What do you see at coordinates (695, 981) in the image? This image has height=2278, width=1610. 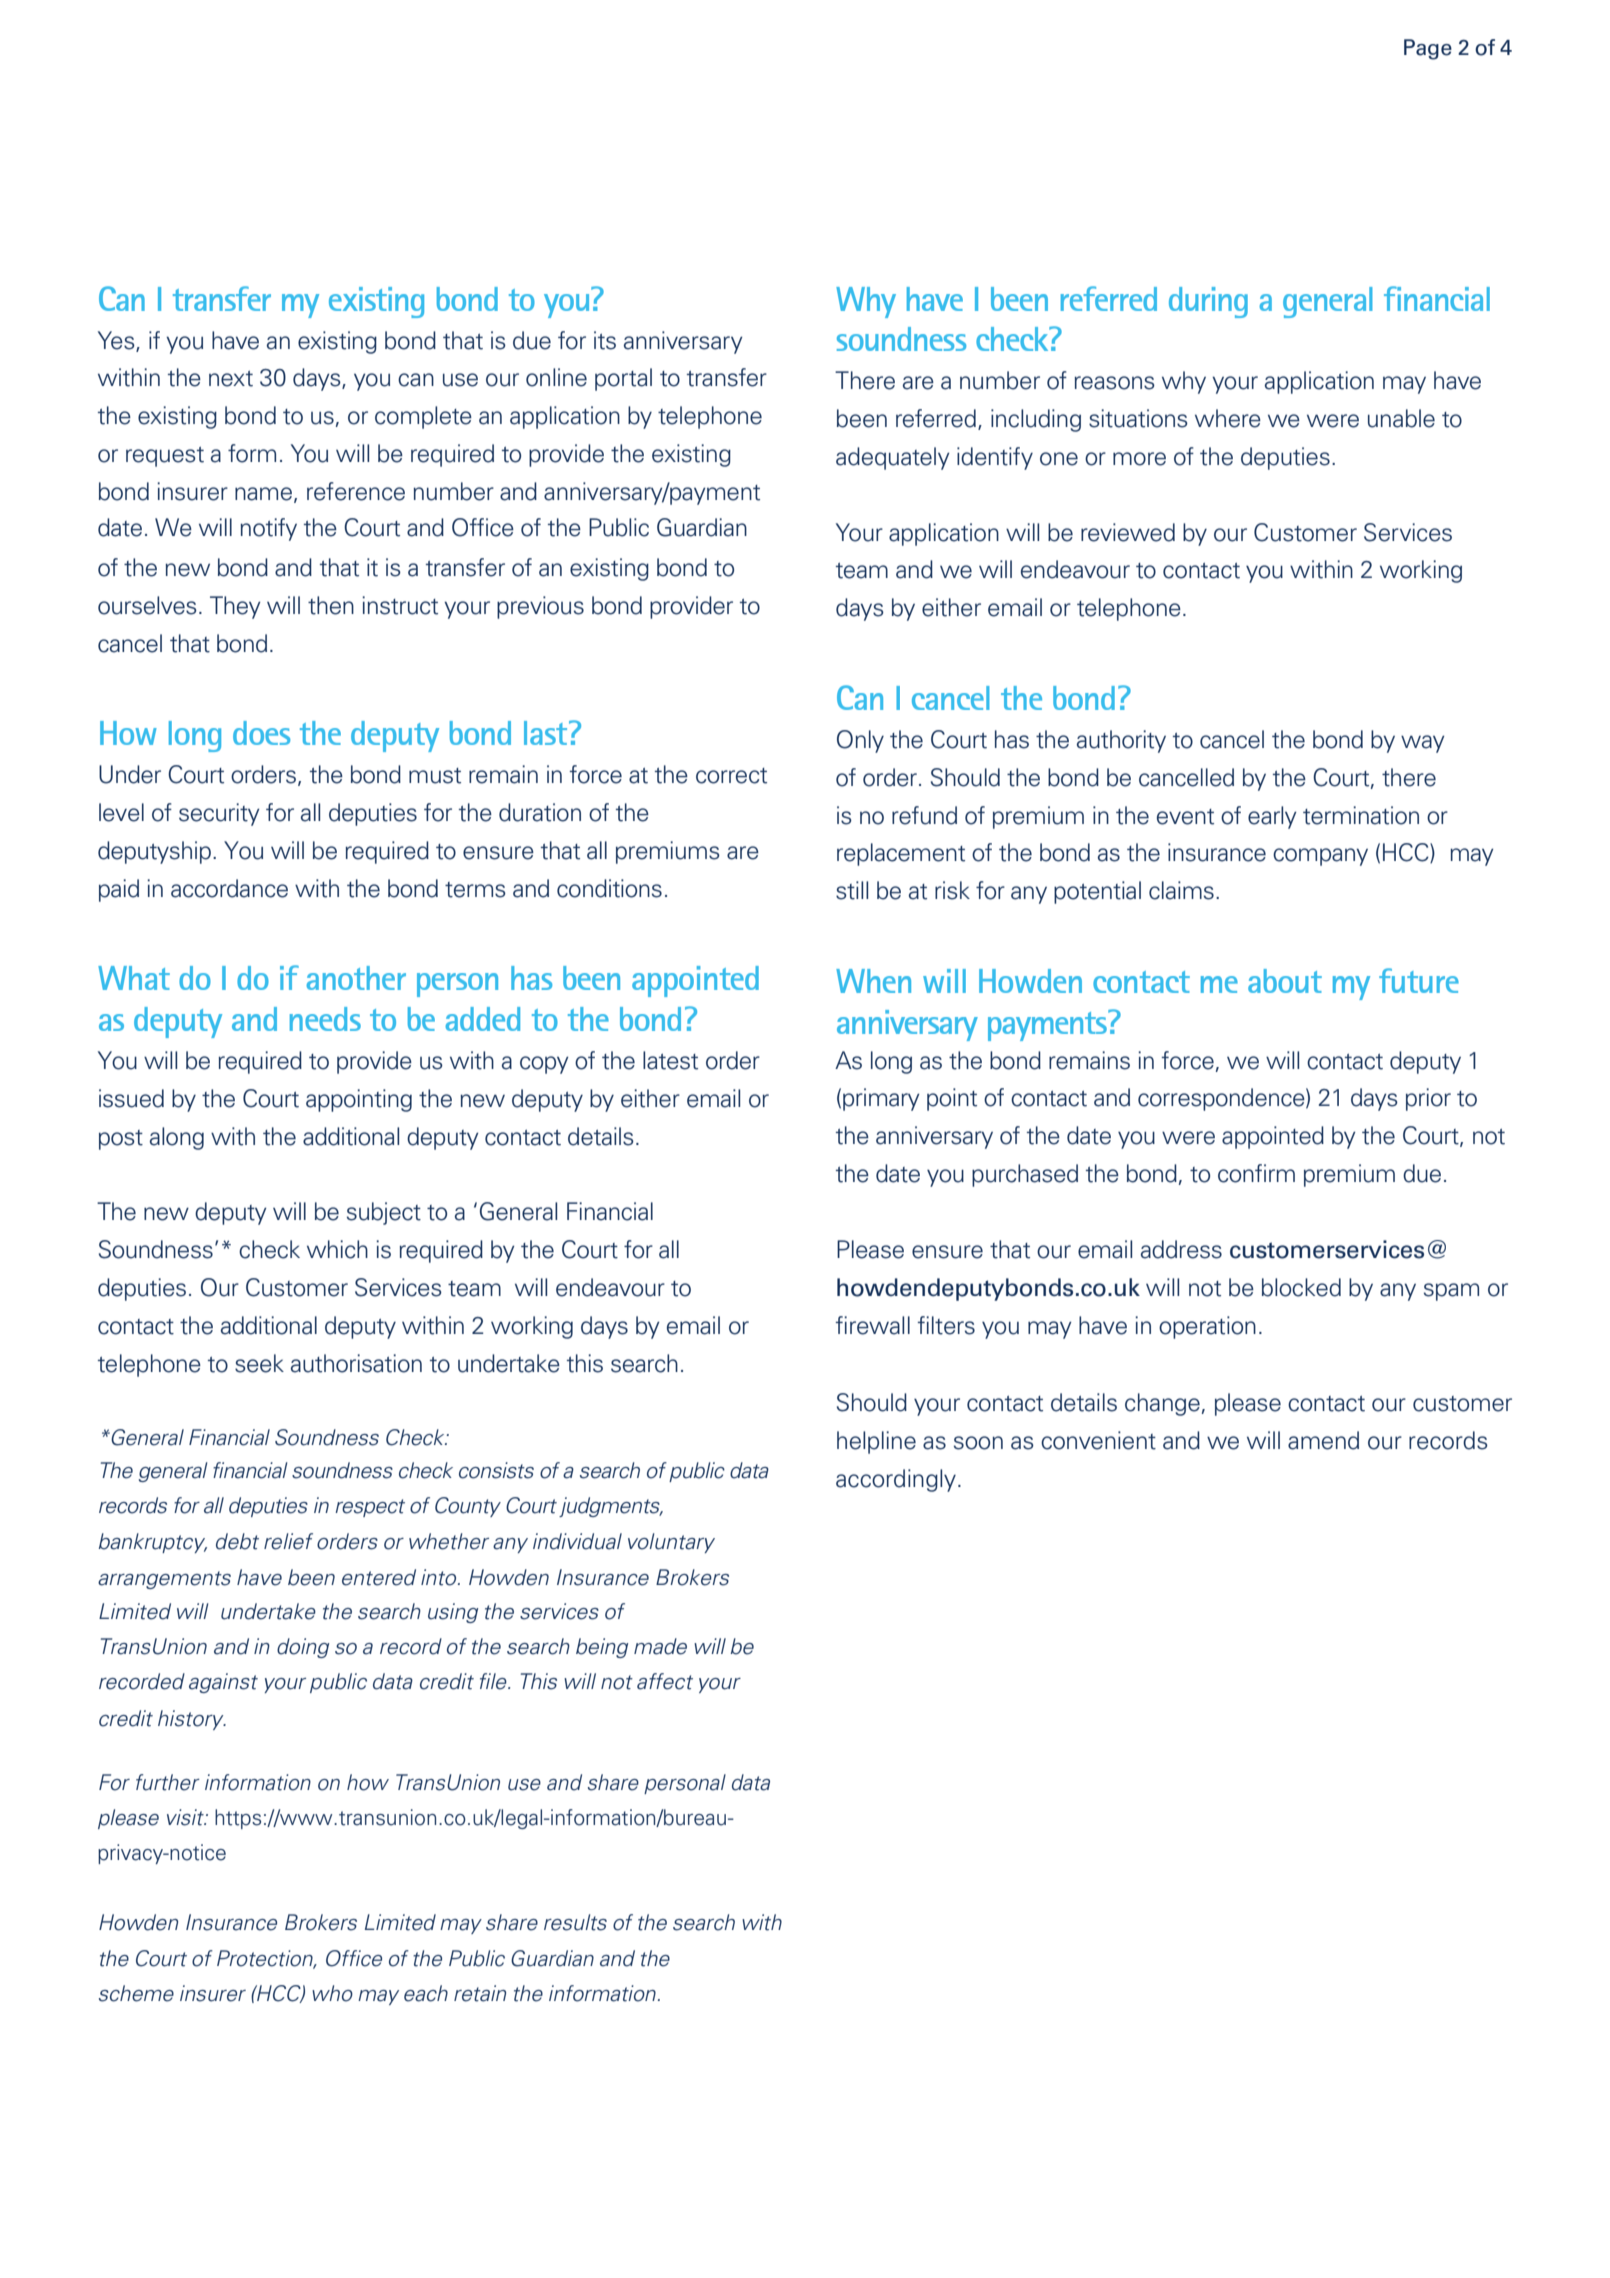 I see `appointed` at bounding box center [695, 981].
